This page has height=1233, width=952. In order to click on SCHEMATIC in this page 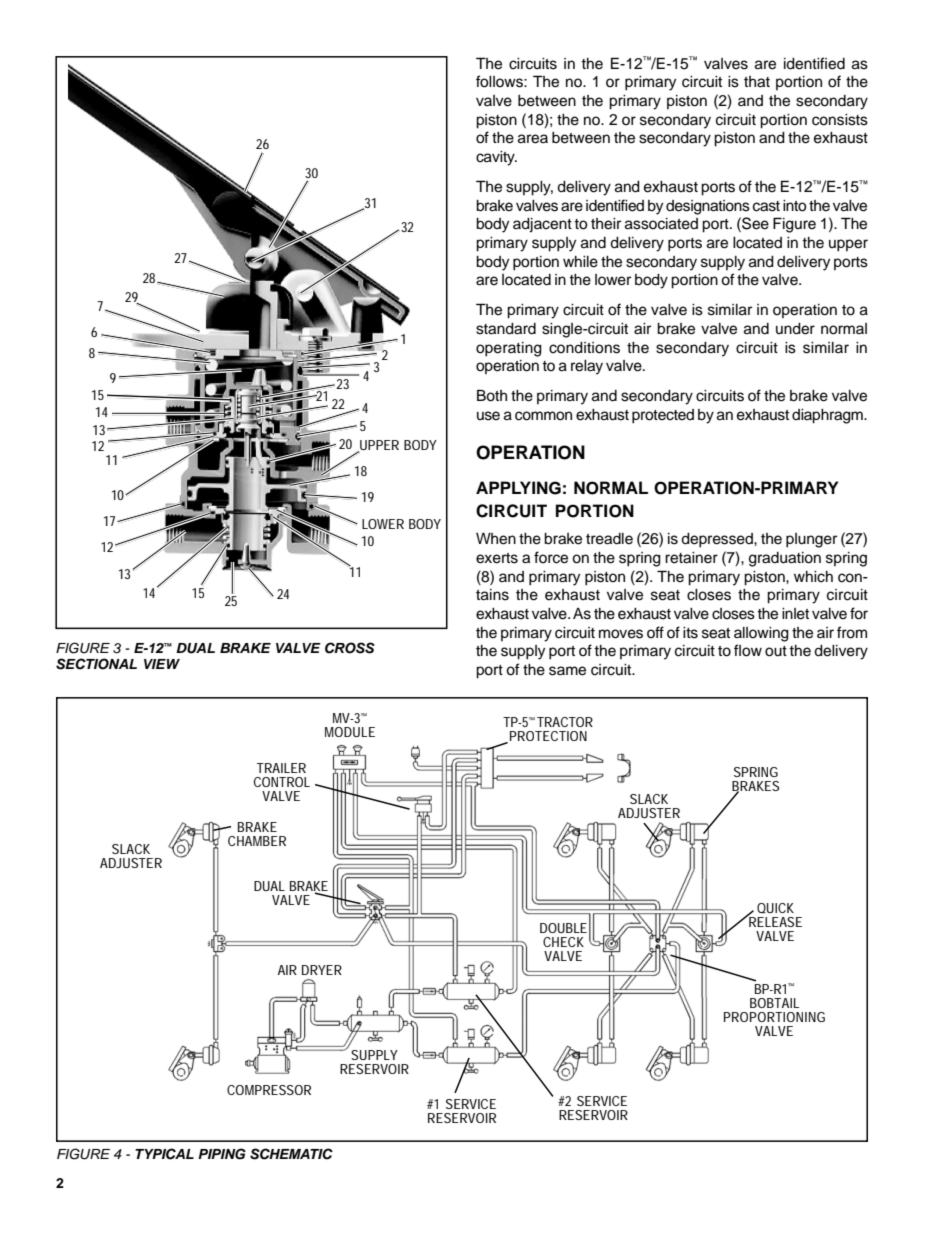, I will do `click(291, 1154)`.
